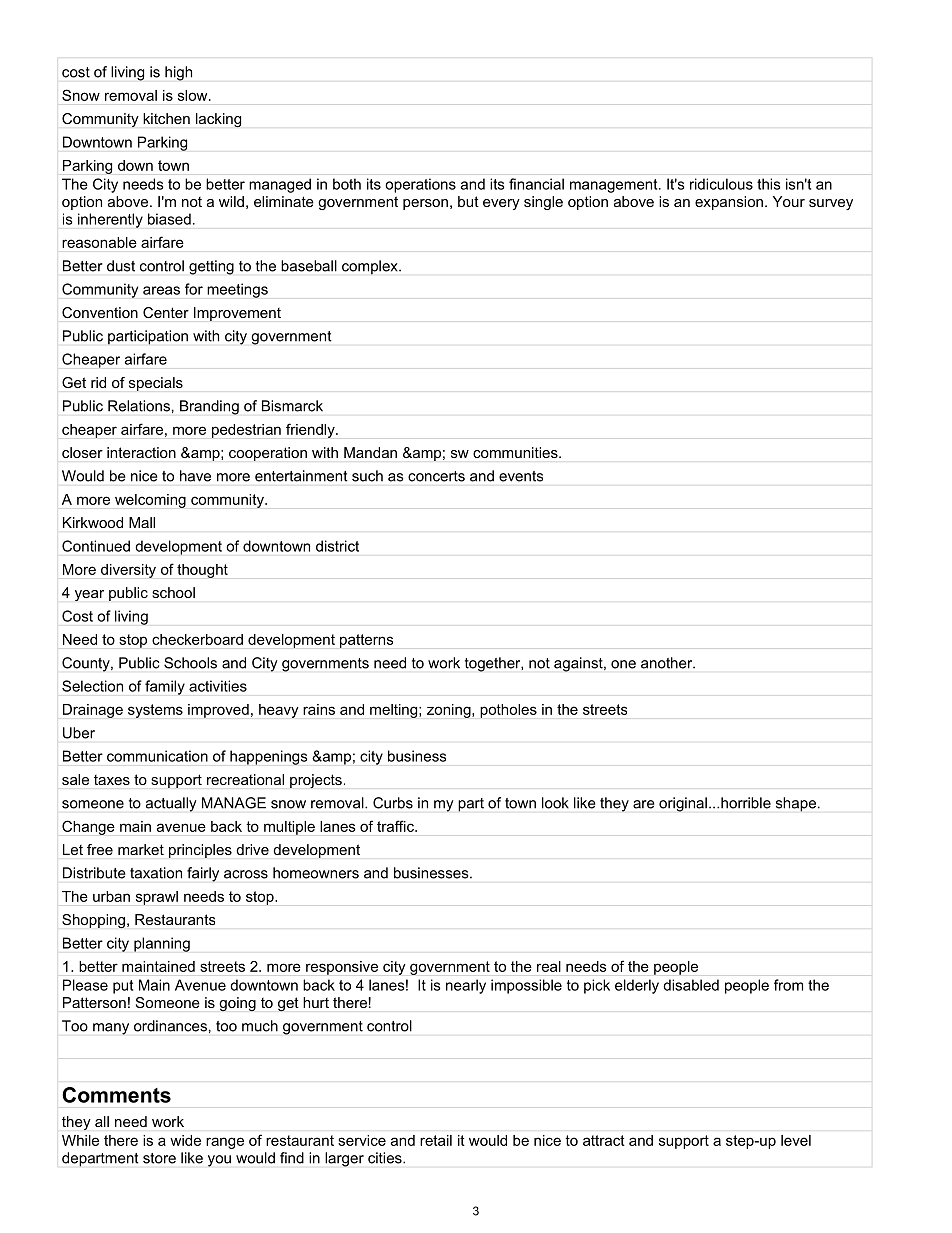 The height and width of the page is (1233, 952). What do you see at coordinates (721, 184) in the page?
I see `ridiculous` at bounding box center [721, 184].
